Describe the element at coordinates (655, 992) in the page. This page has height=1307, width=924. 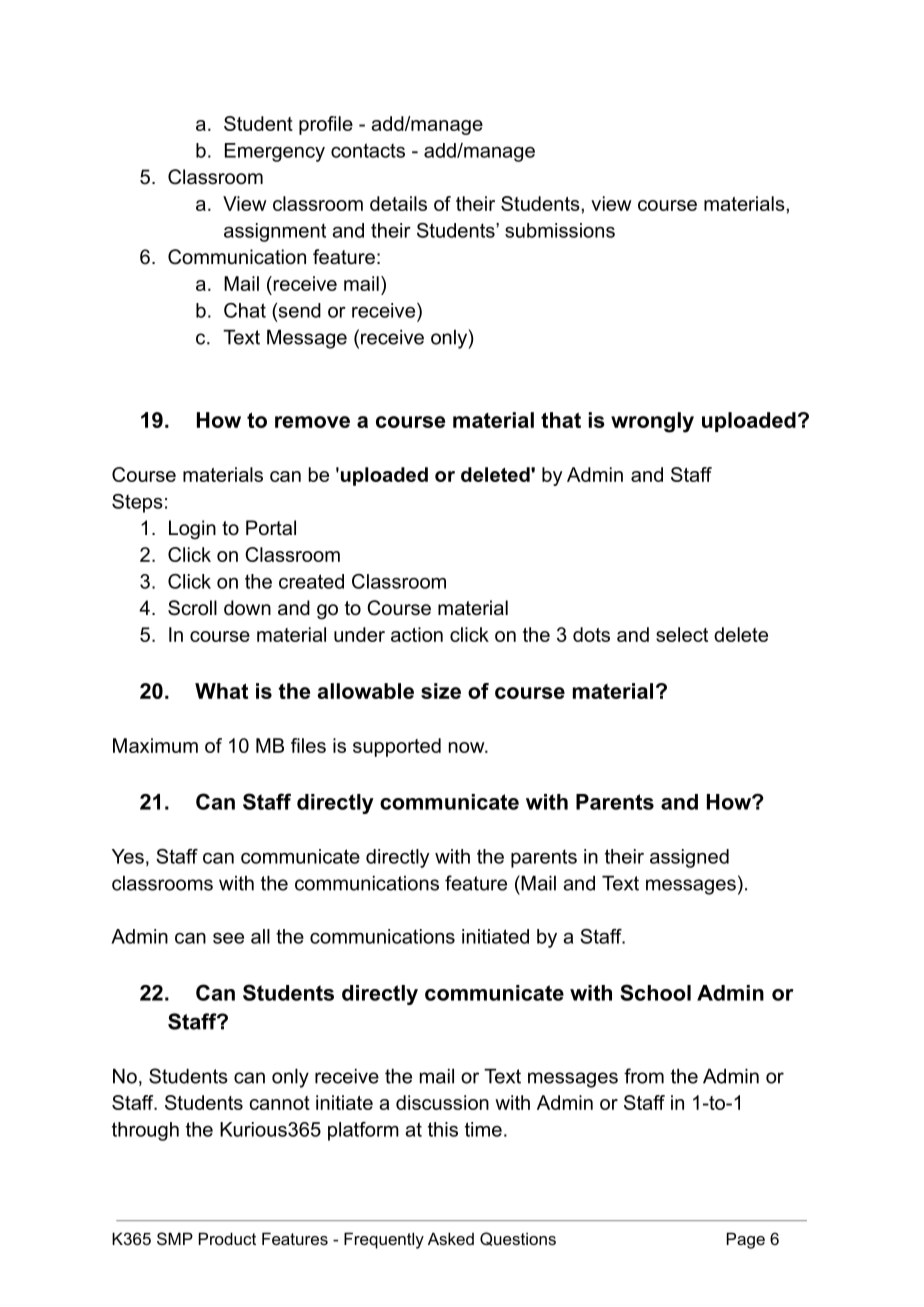
I see `School` at that location.
